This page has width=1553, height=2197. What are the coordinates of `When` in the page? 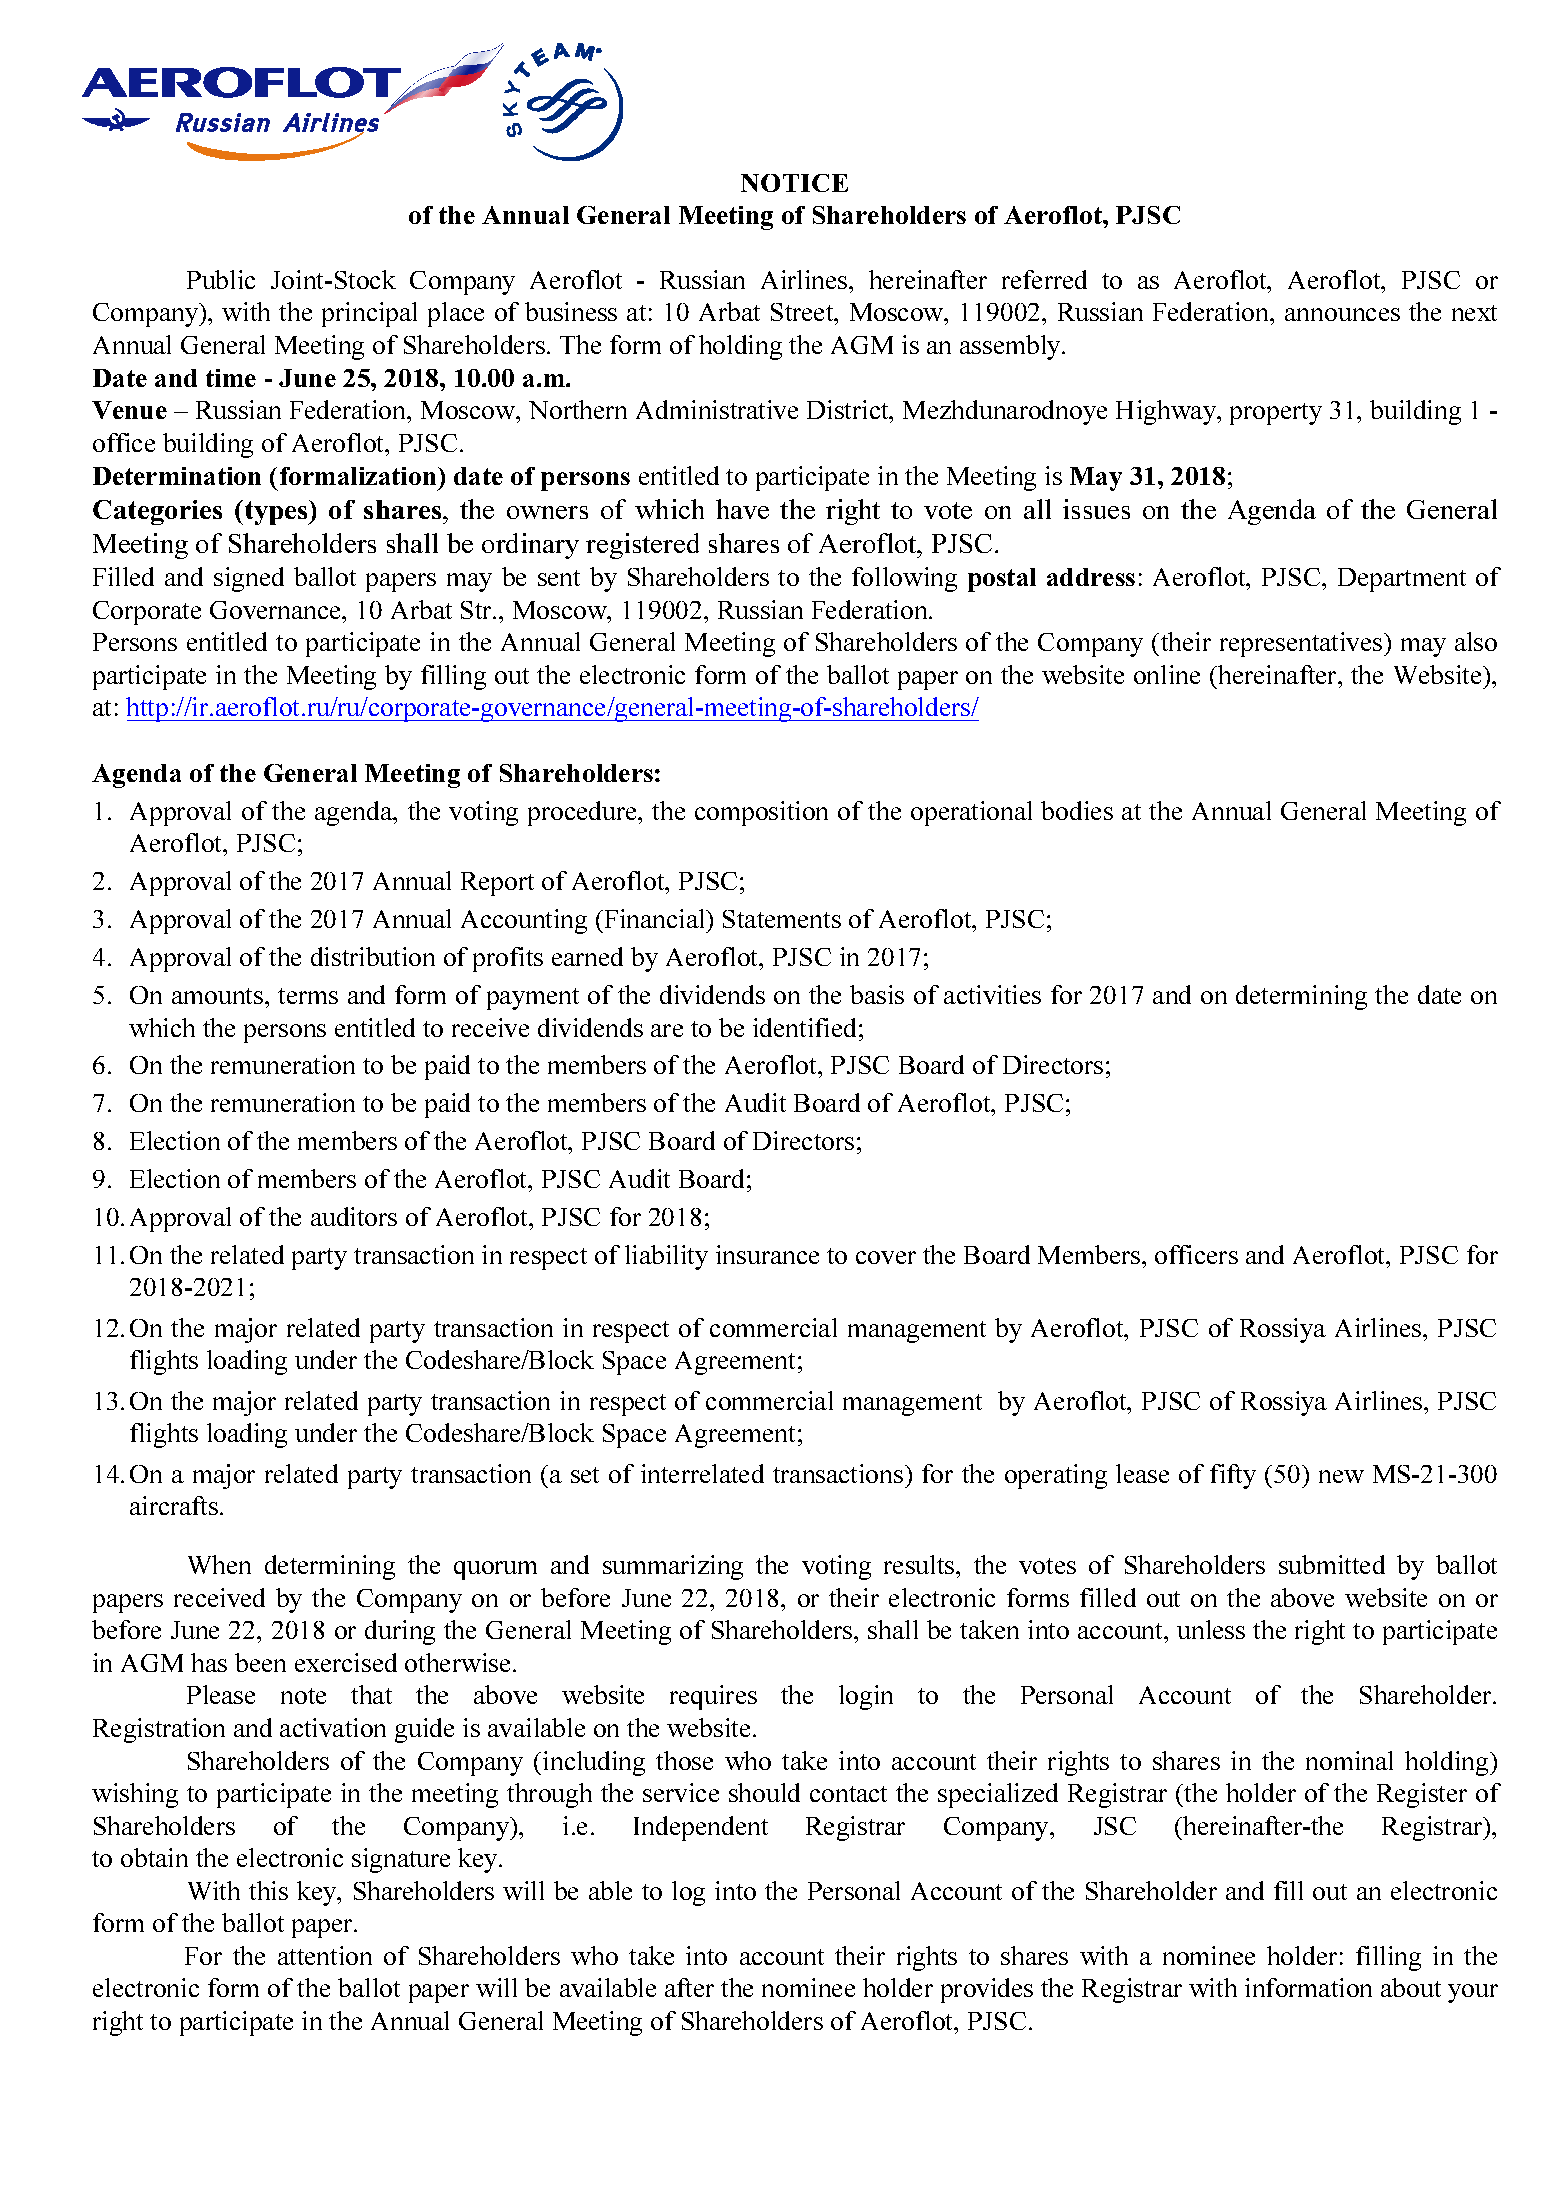 It's located at (219, 1564).
